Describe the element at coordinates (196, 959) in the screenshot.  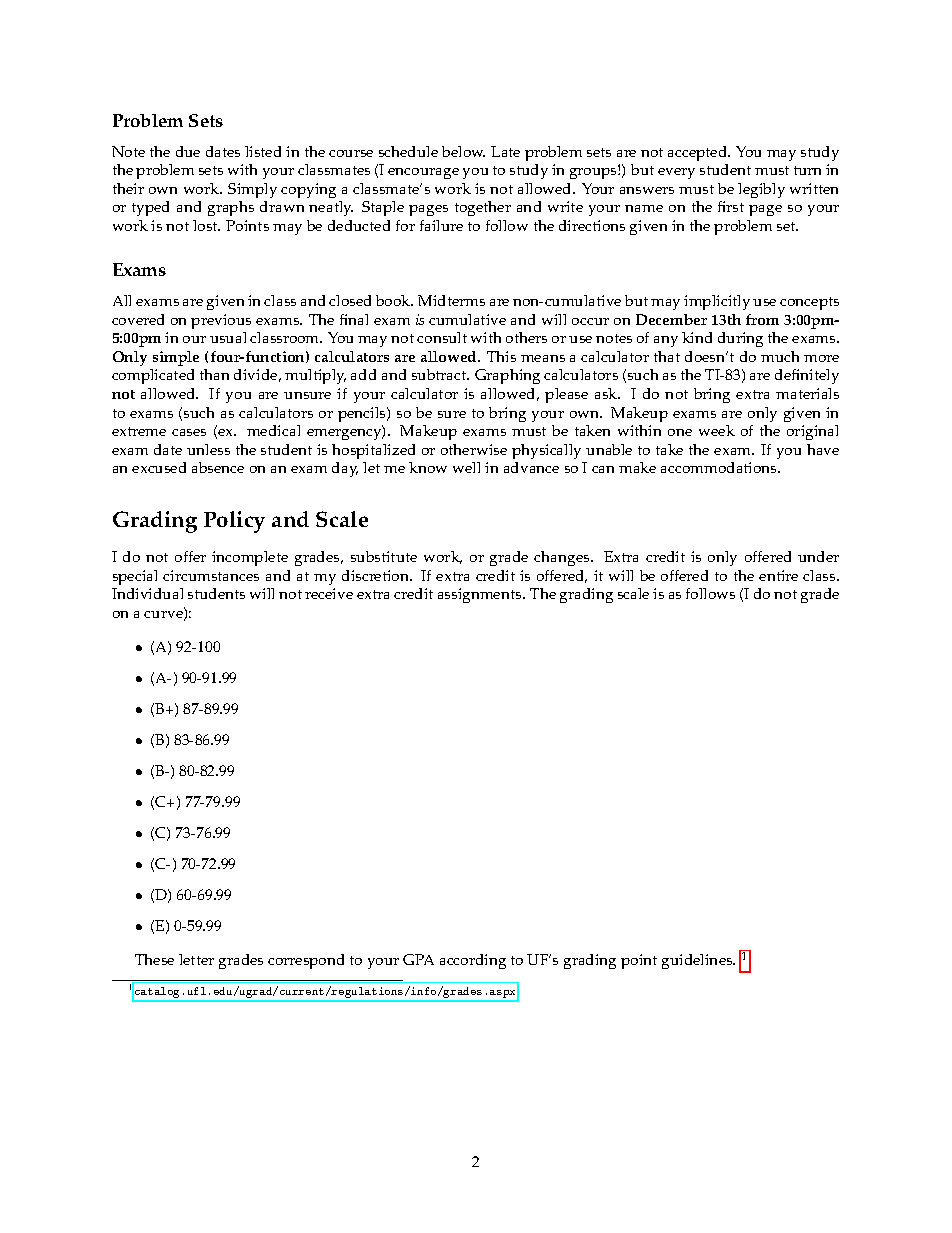
I see `letter` at that location.
